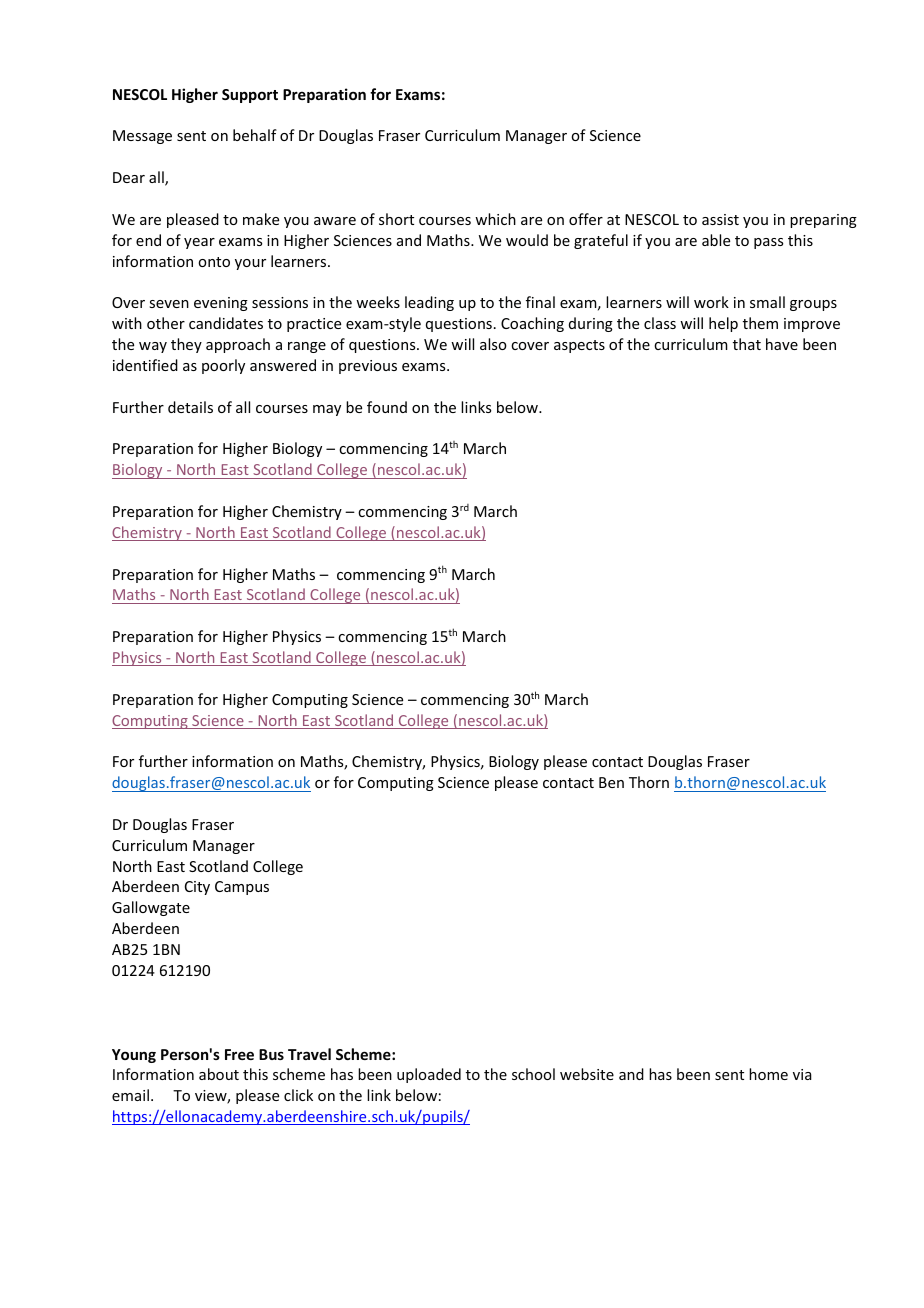 The image size is (924, 1308). Describe the element at coordinates (495, 219) in the screenshot. I see `which` at that location.
